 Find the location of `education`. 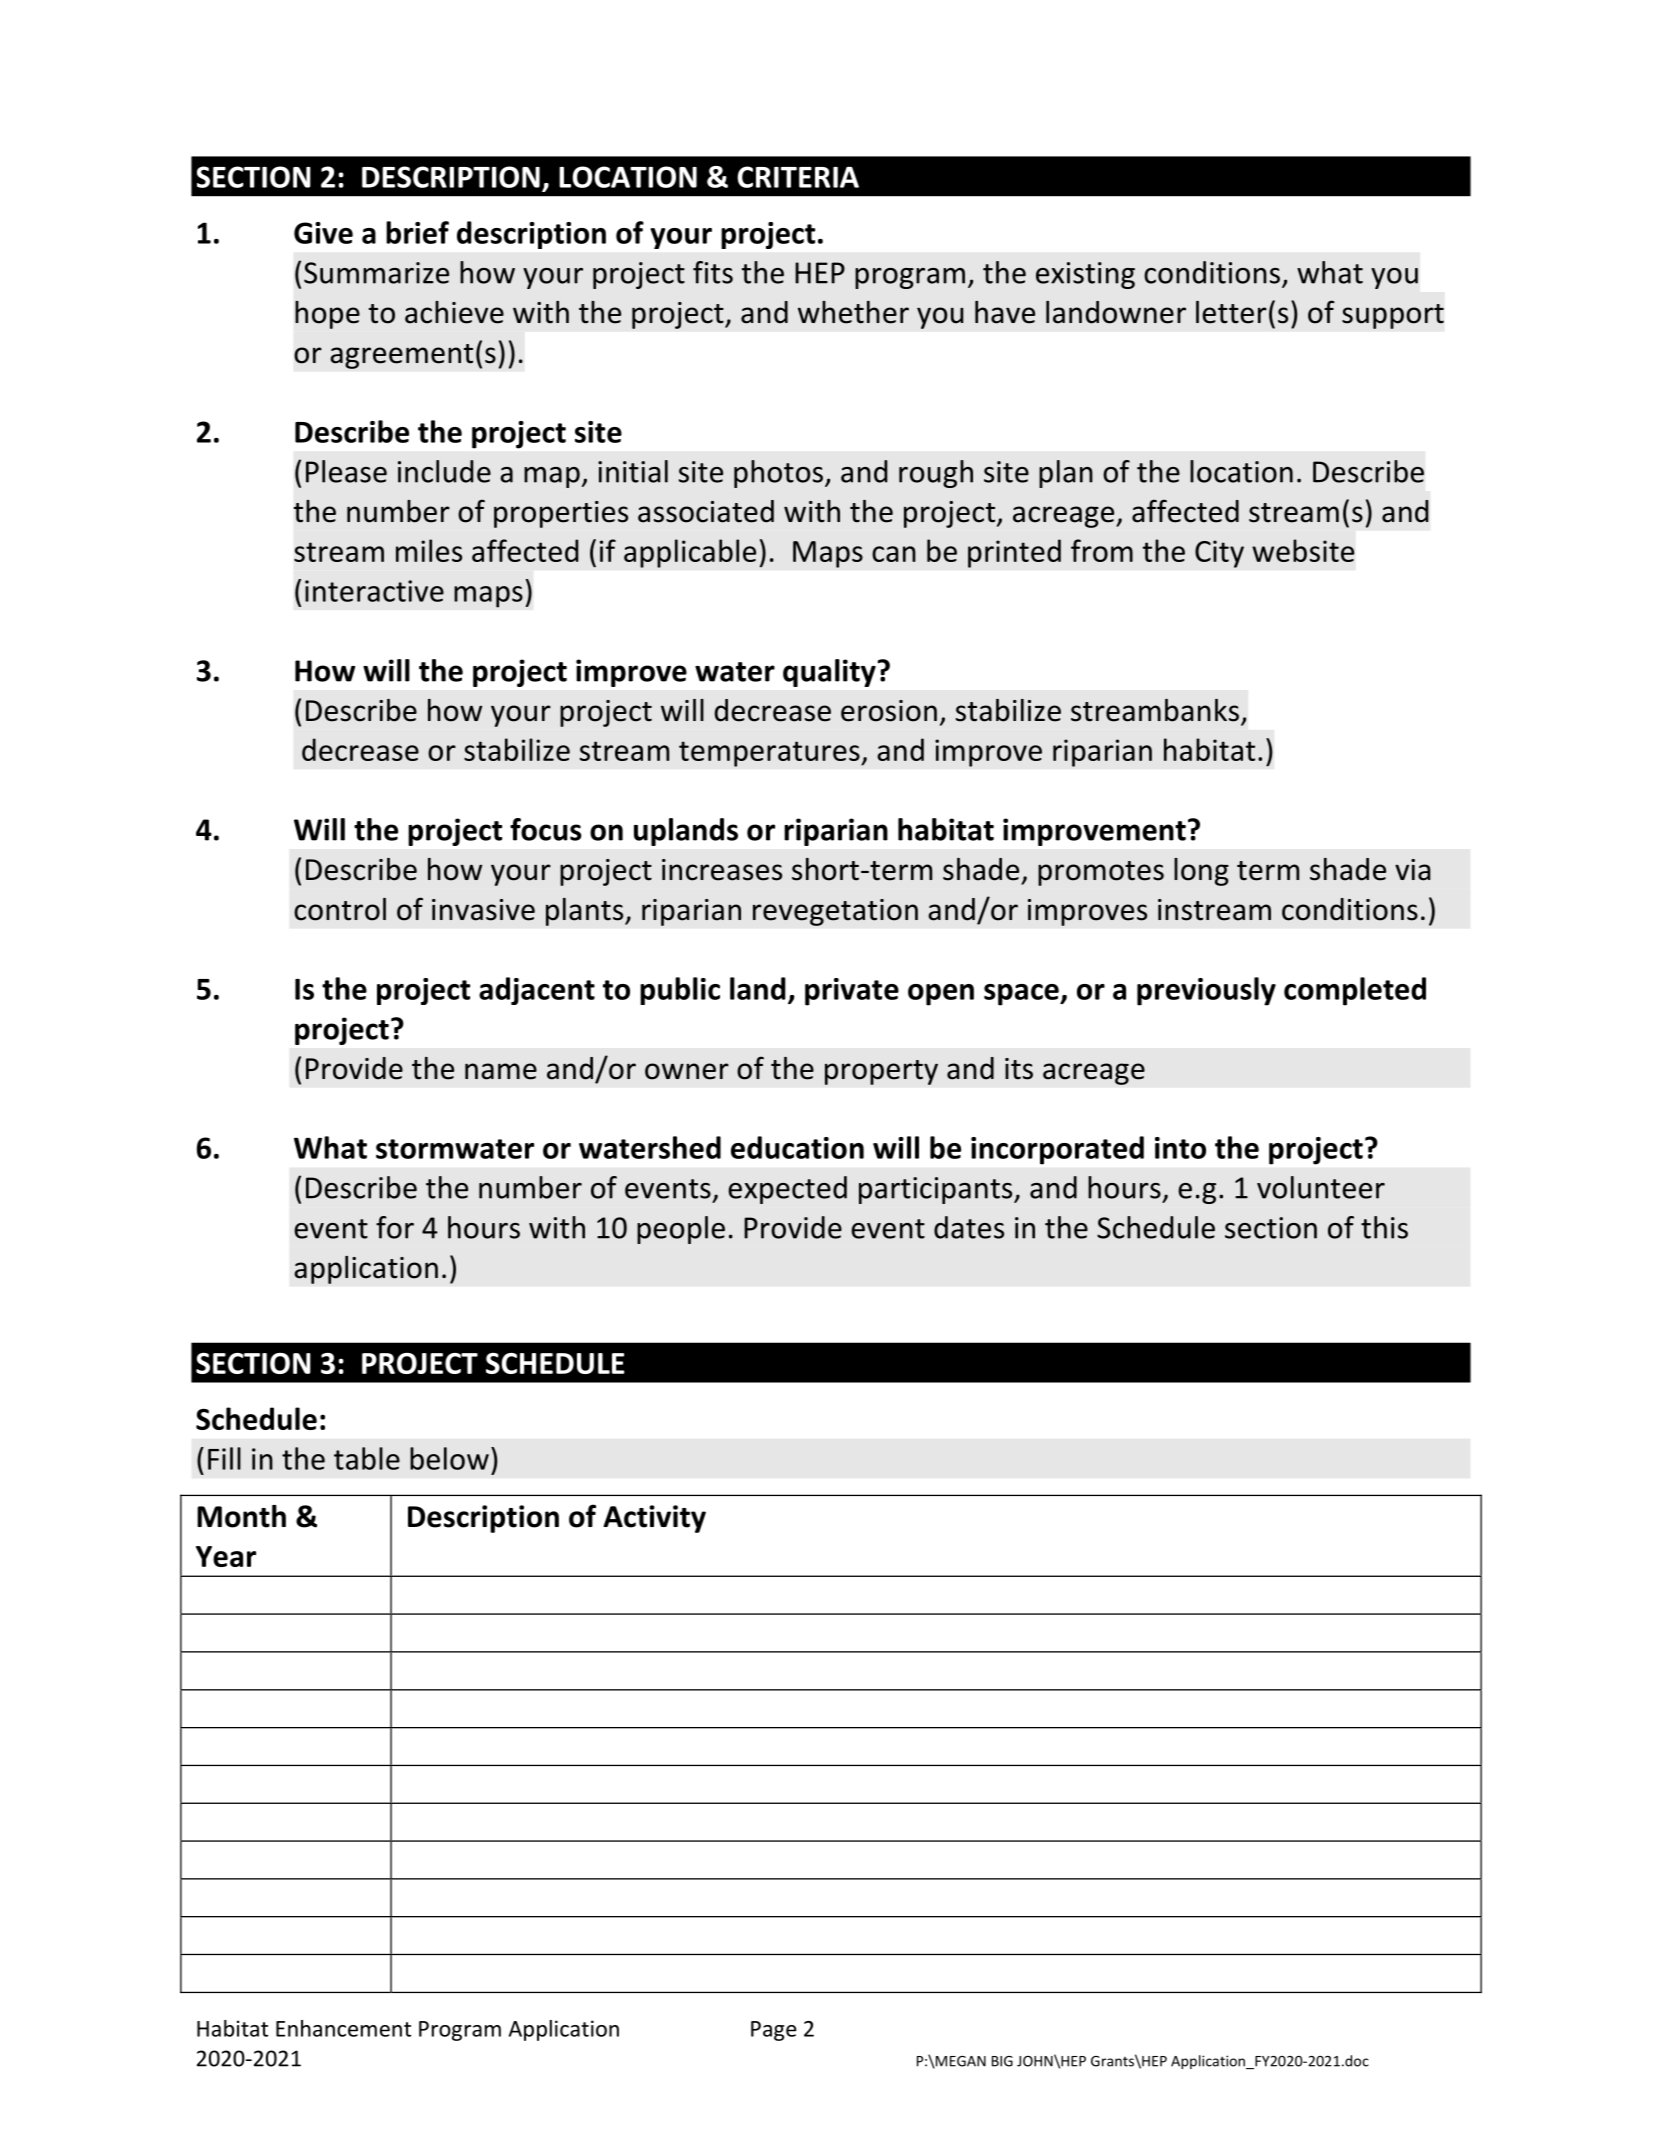

education is located at coordinates (797, 1147).
